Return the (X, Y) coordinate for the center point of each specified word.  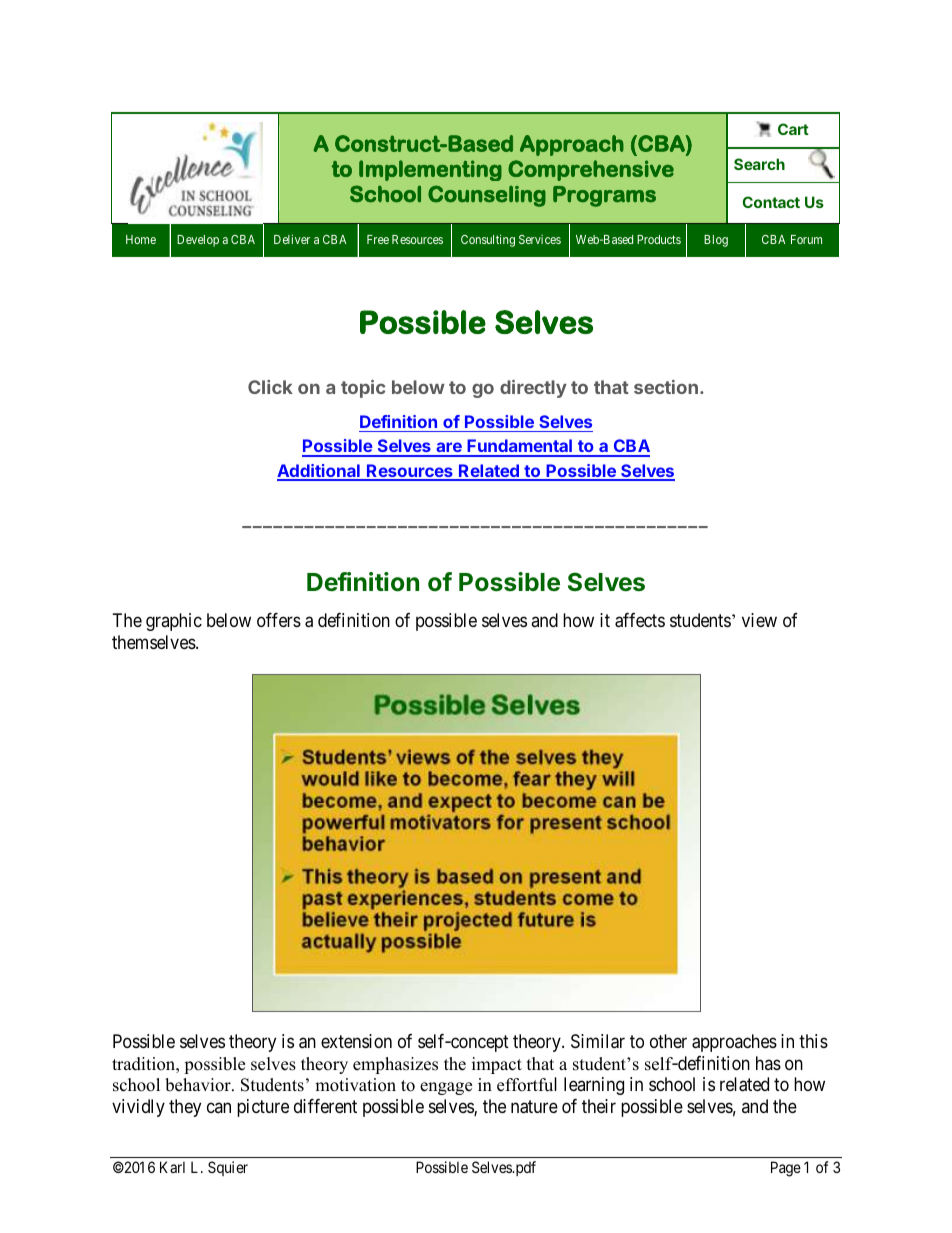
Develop (198, 241)
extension (356, 1041)
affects (640, 620)
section (666, 387)
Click (270, 387)
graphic (174, 622)
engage (446, 1088)
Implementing (430, 170)
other (668, 1041)
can (219, 1107)
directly (533, 389)
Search (759, 164)
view (759, 620)
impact (497, 1065)
